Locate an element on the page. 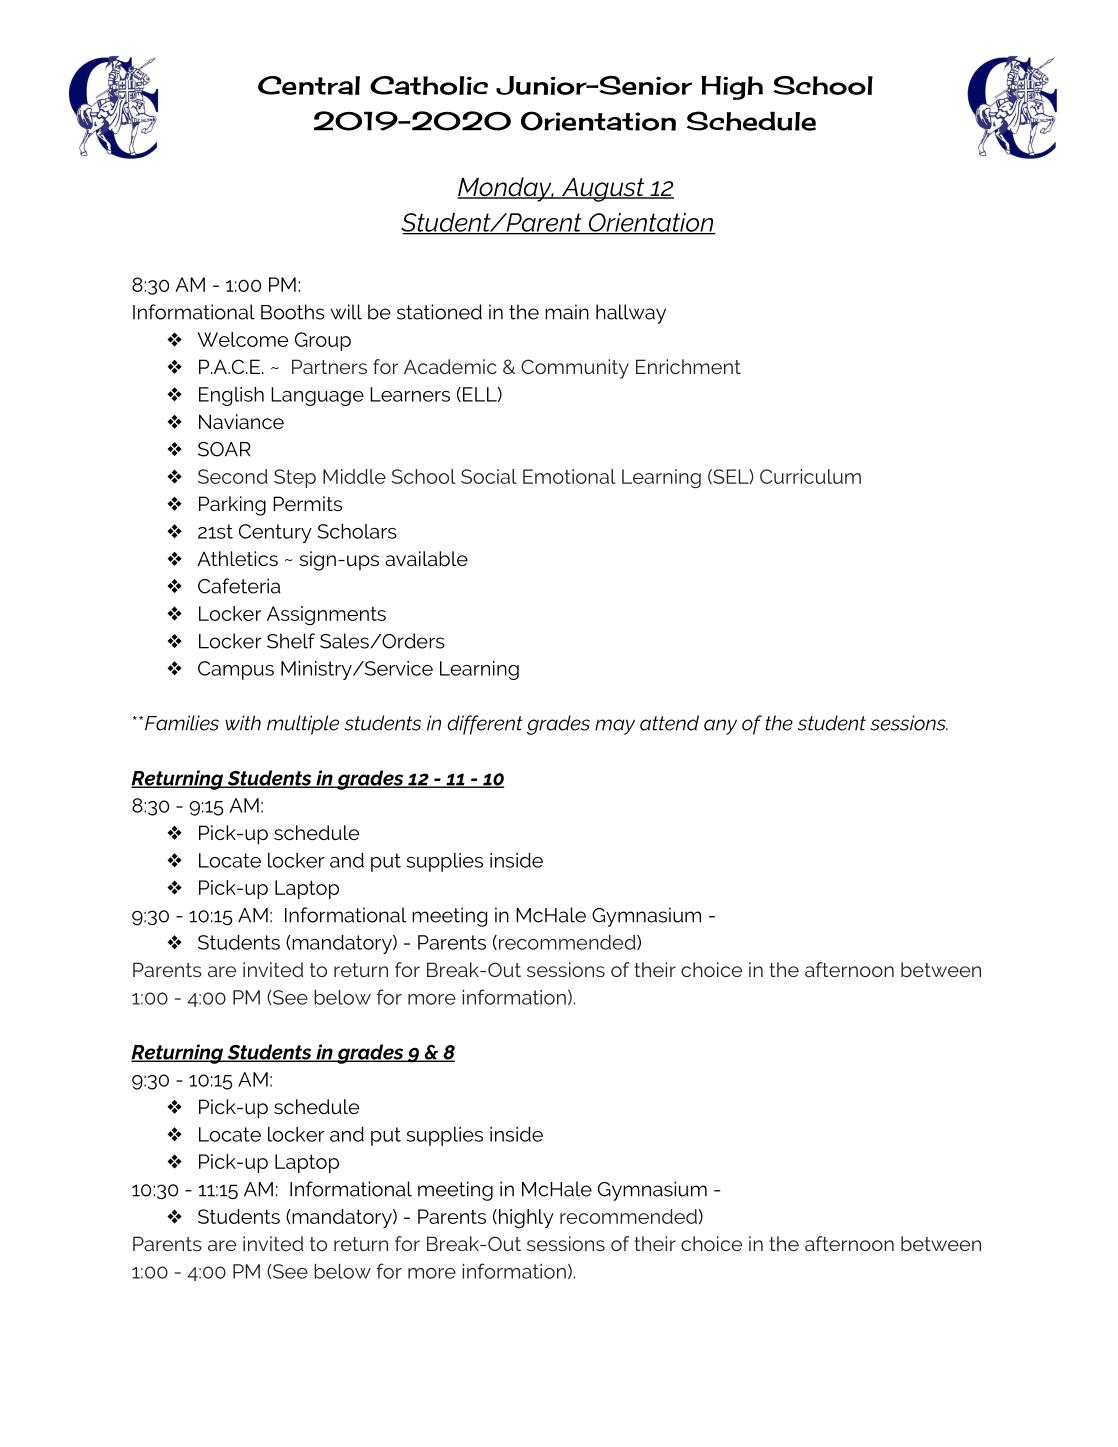  different is located at coordinates (485, 725).
